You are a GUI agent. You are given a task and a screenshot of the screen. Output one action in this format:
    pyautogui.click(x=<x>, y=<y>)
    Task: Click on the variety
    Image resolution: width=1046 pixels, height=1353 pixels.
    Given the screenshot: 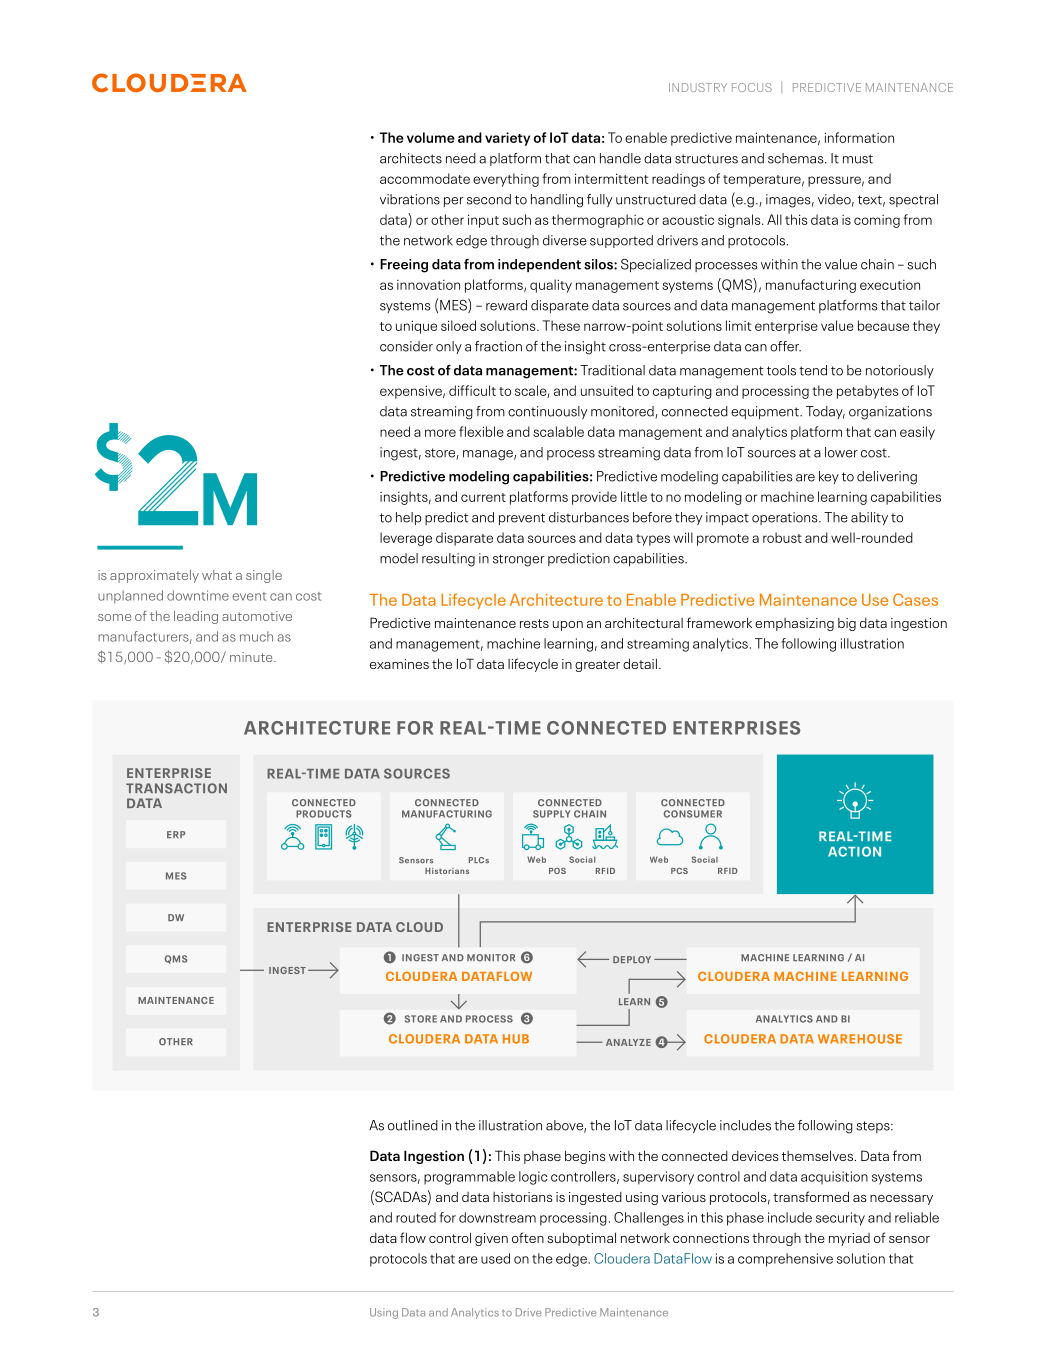 What is the action you would take?
    pyautogui.click(x=507, y=139)
